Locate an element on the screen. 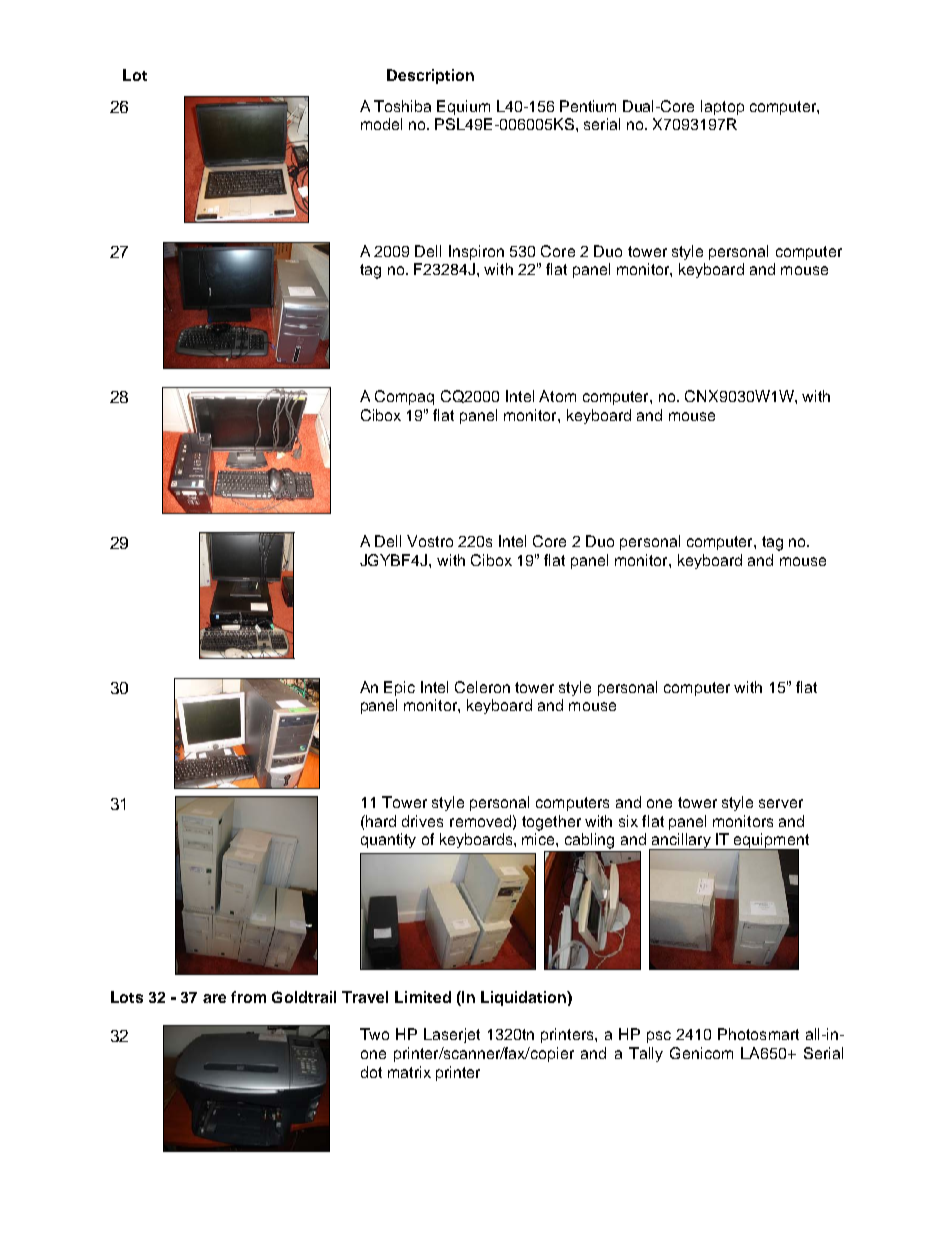  removed is located at coordinates (480, 821).
